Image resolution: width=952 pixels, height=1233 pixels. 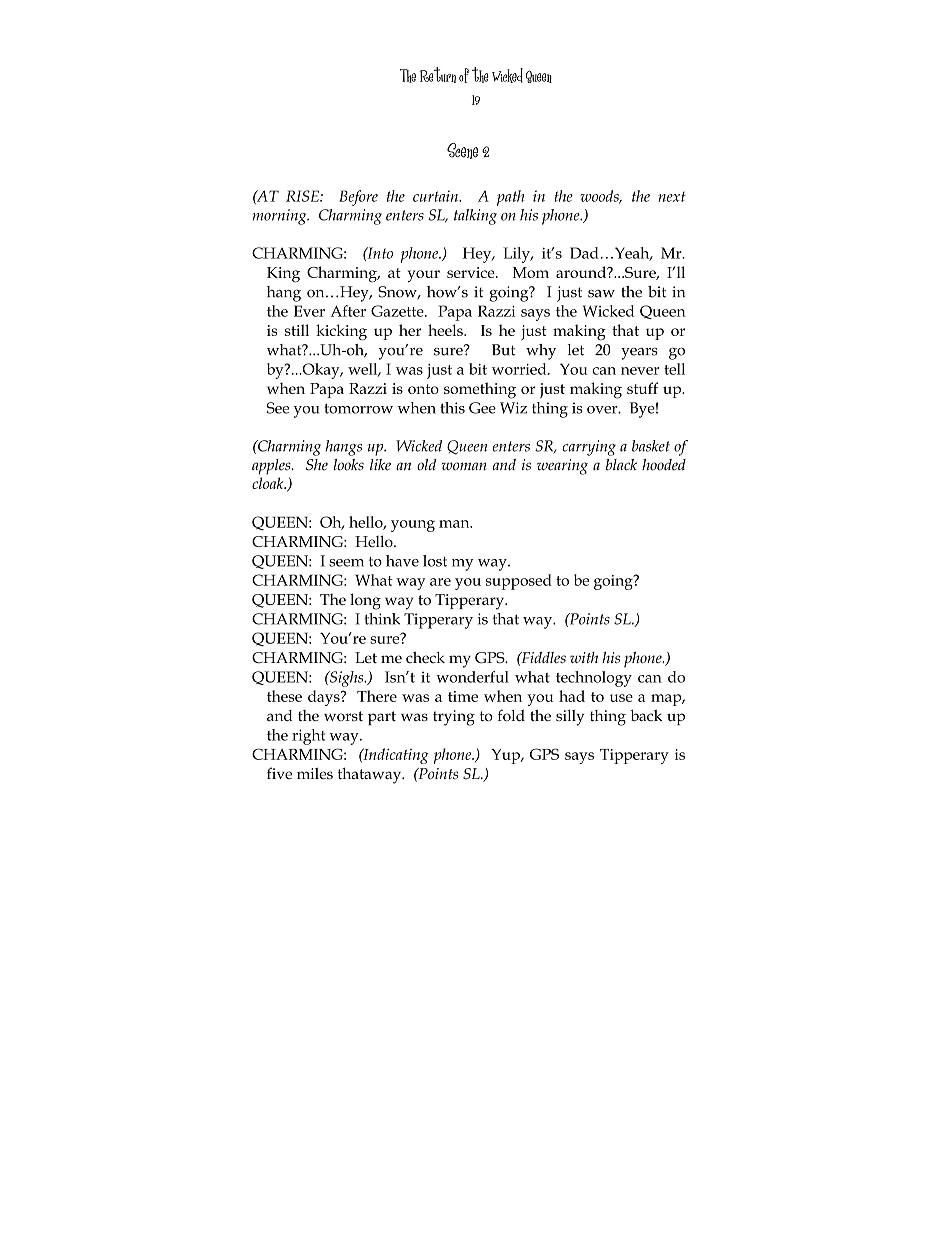 What do you see at coordinates (297, 330) in the screenshot?
I see `still` at bounding box center [297, 330].
